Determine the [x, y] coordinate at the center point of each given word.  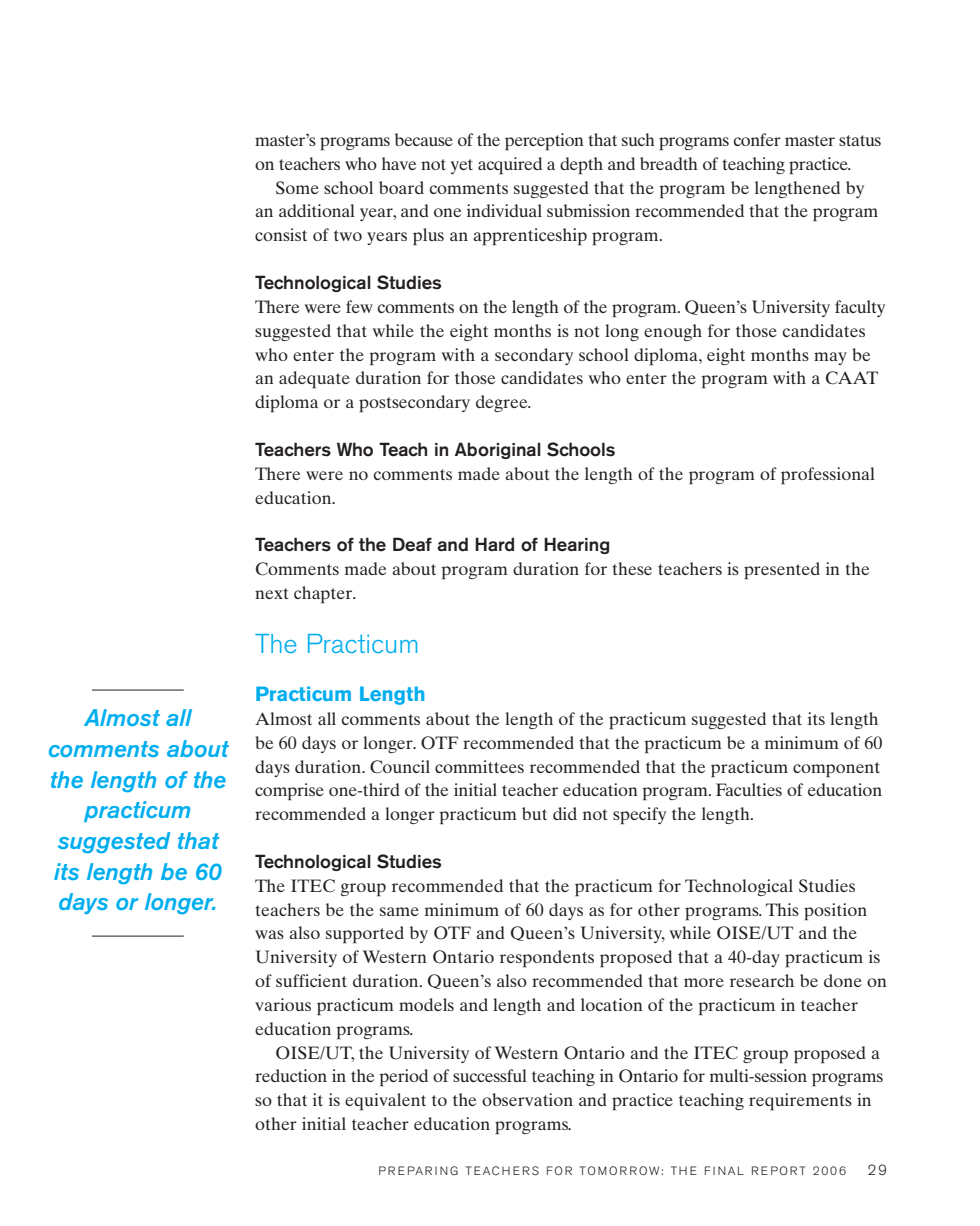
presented [782, 571]
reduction [291, 1075]
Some [297, 188]
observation [527, 1099]
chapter [324, 595]
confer [757, 139]
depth [581, 166]
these [632, 568]
